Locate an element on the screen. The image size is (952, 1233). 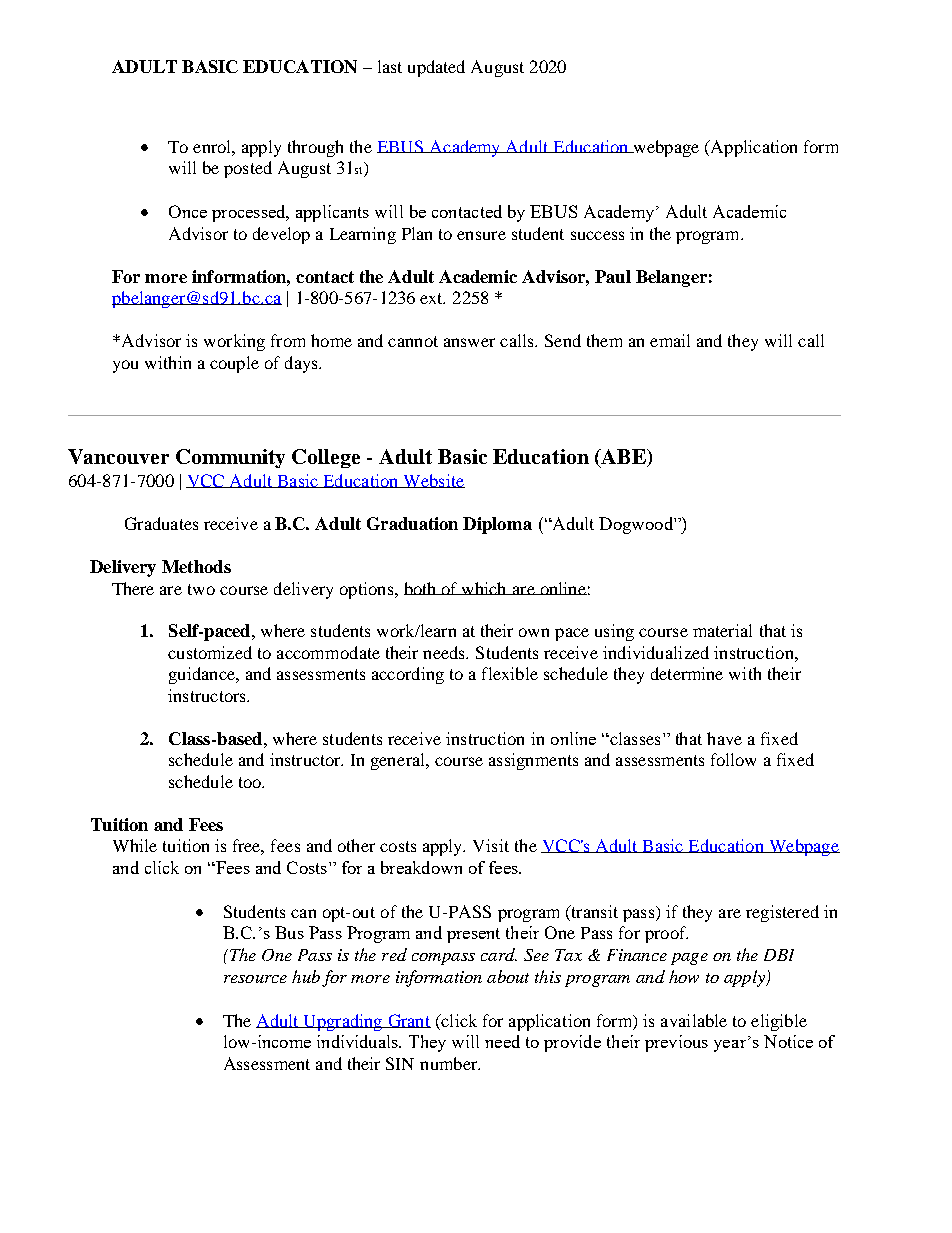
success is located at coordinates (597, 235).
